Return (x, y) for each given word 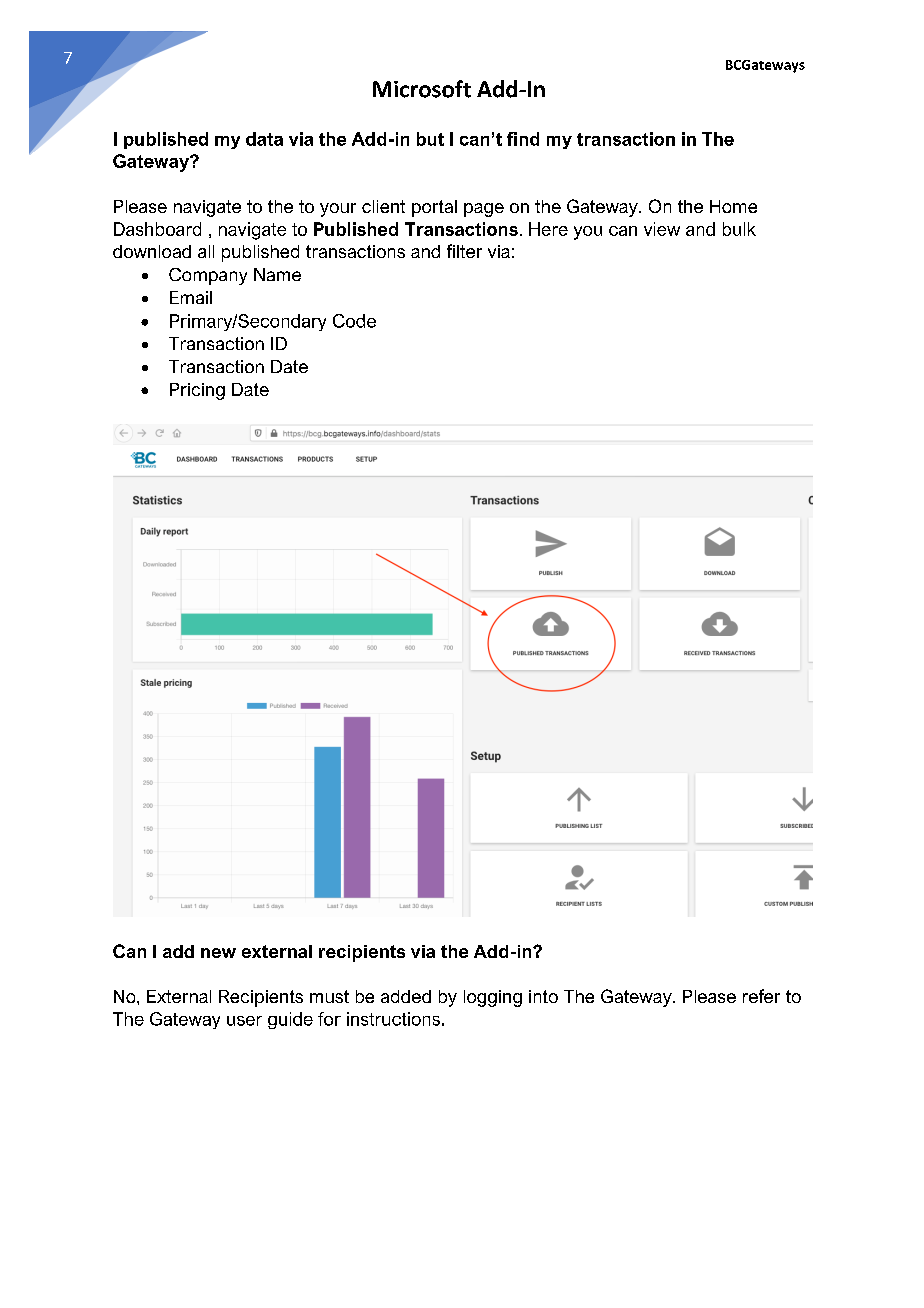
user (244, 1021)
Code (354, 321)
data (264, 139)
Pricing (197, 391)
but (430, 139)
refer (761, 996)
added (406, 996)
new (218, 953)
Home (733, 206)
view (662, 229)
